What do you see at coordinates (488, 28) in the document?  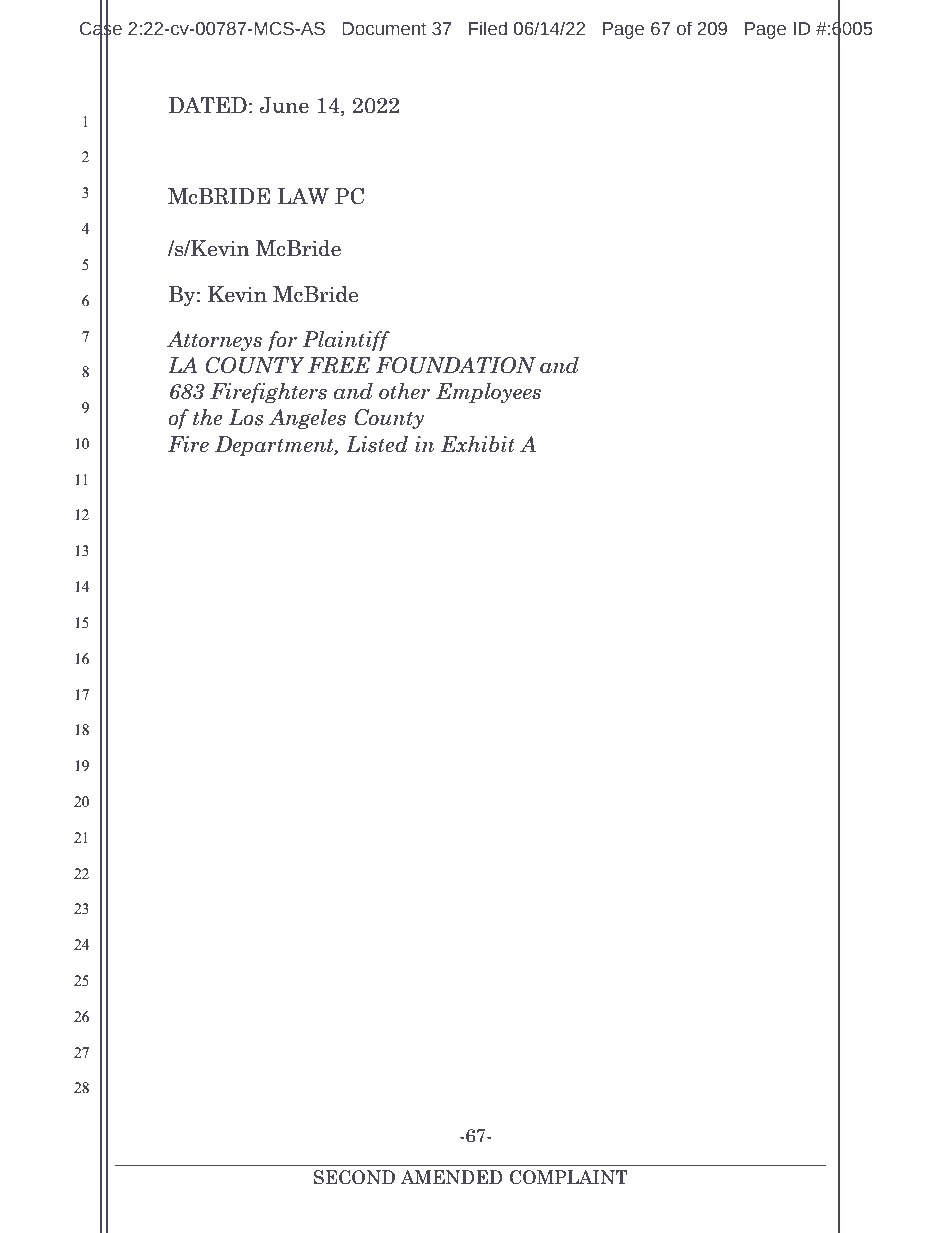 I see `Filed` at bounding box center [488, 28].
